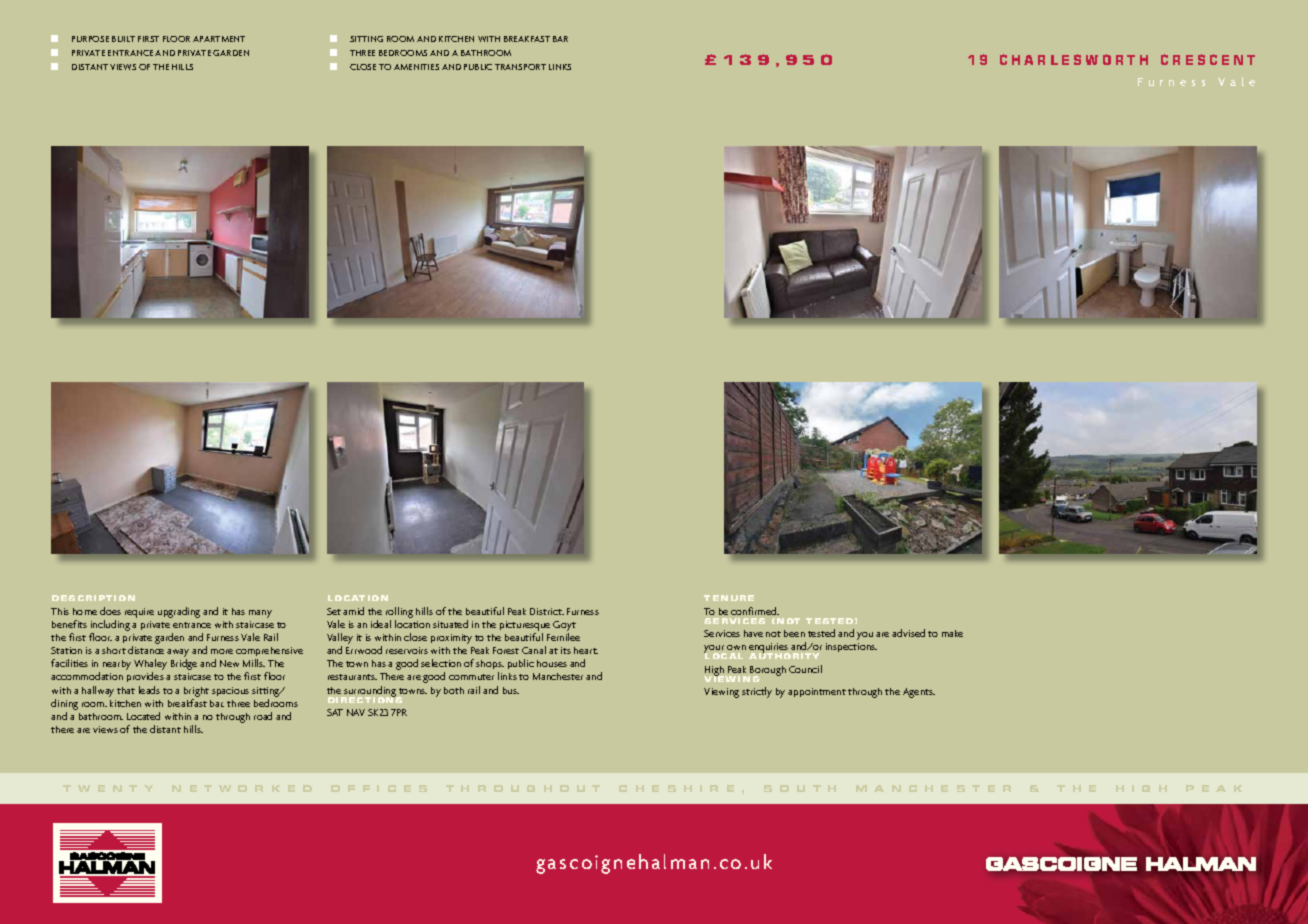  I want to click on bright, so click(196, 692).
